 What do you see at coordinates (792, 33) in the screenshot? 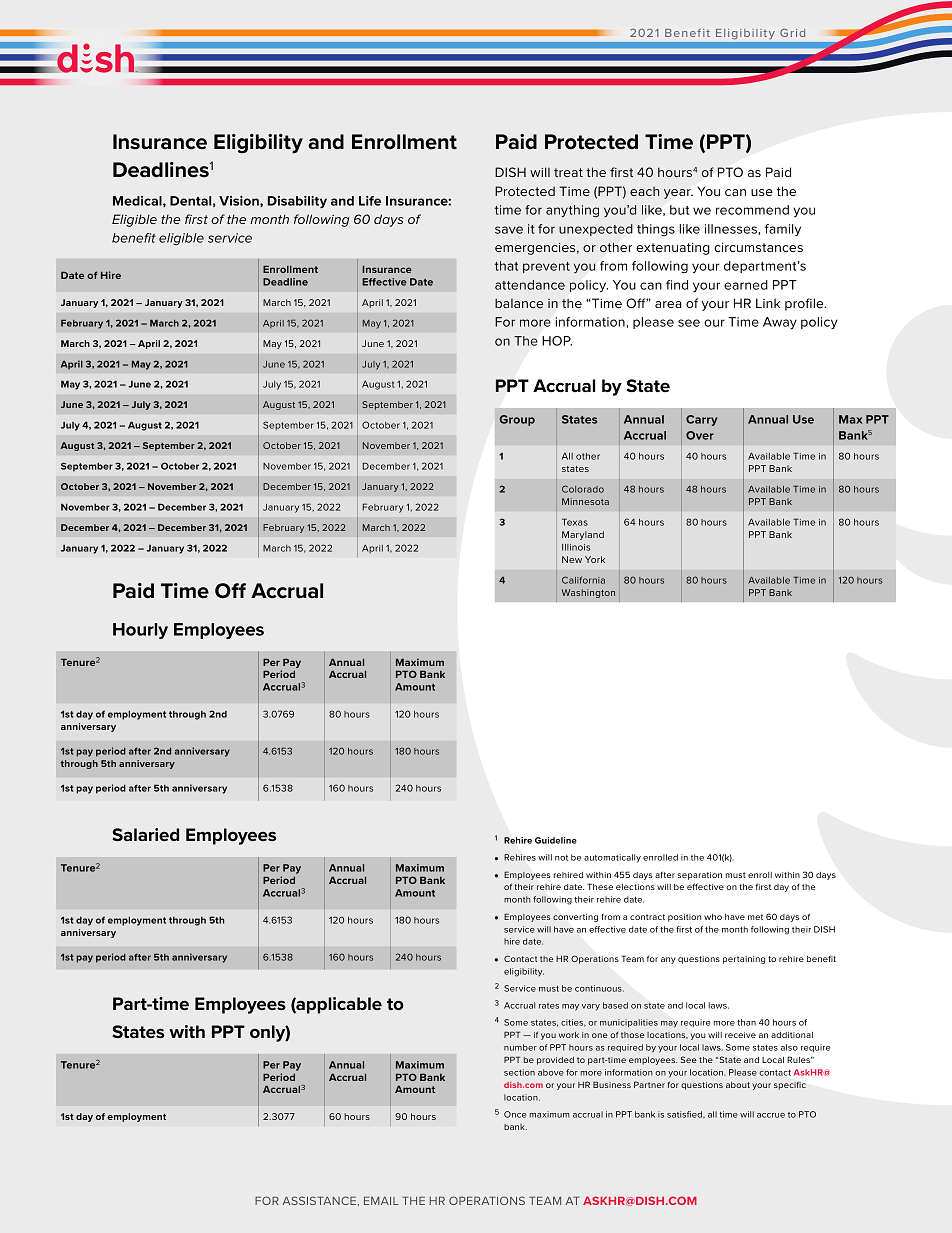
I see `Grid` at bounding box center [792, 33].
